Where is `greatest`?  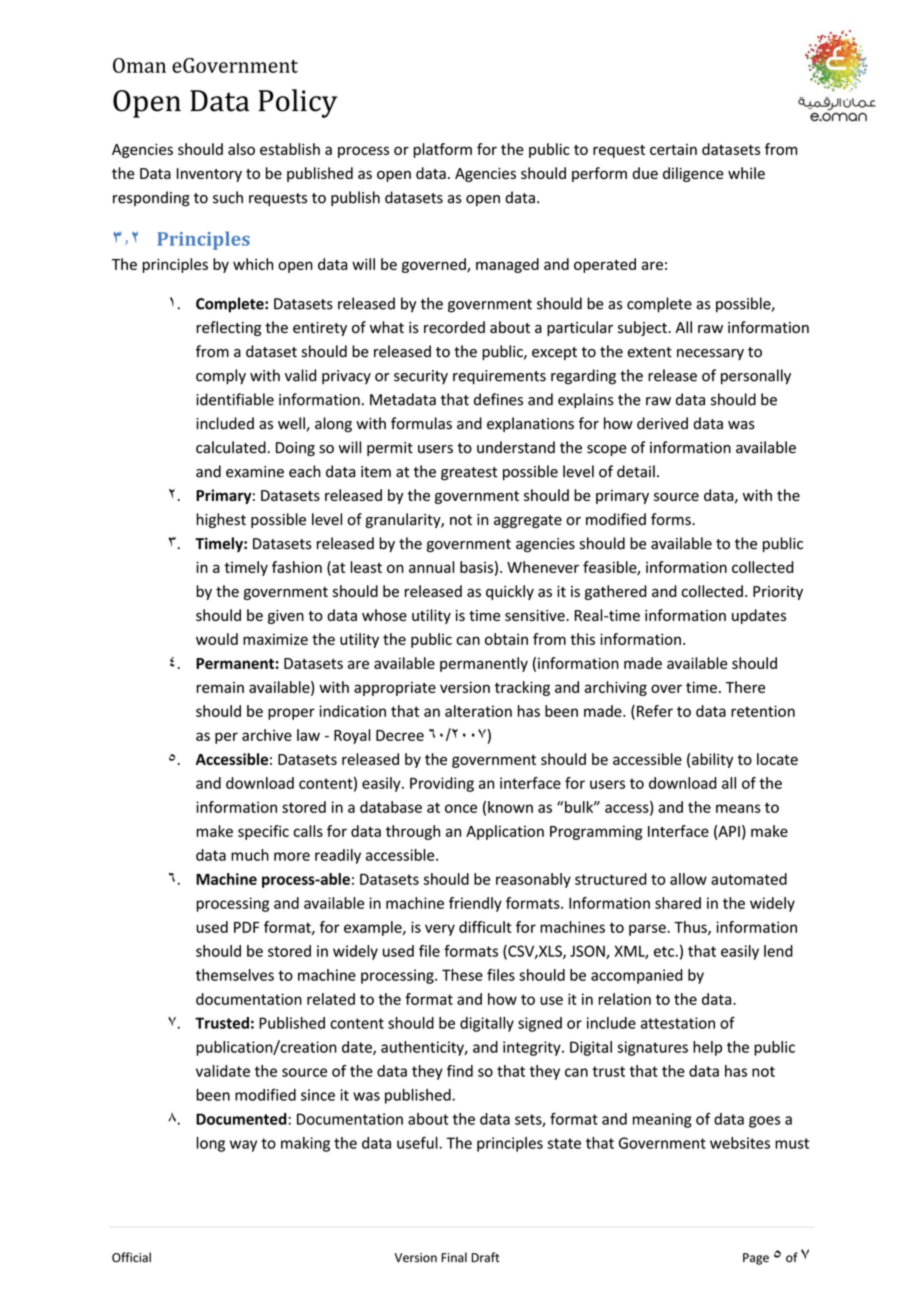
greatest is located at coordinates (469, 474).
